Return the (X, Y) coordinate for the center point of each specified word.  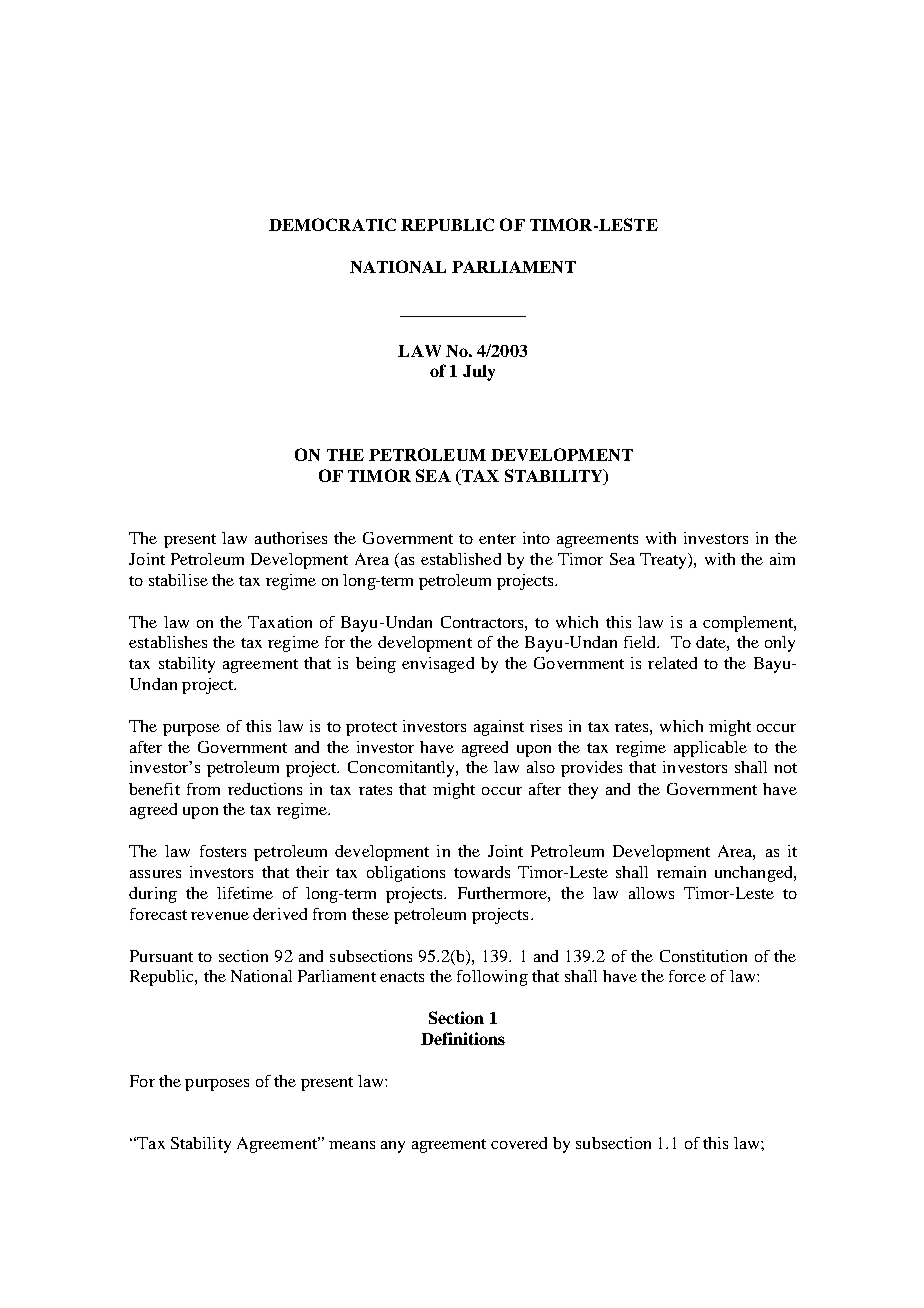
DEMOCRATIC (332, 224)
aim (782, 559)
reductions (265, 789)
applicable (710, 749)
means (352, 1145)
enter (497, 539)
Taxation (280, 622)
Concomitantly (402, 769)
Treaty (665, 561)
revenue (220, 916)
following (492, 978)
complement (749, 624)
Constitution (703, 956)
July (479, 373)
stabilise (178, 580)
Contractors (483, 622)
